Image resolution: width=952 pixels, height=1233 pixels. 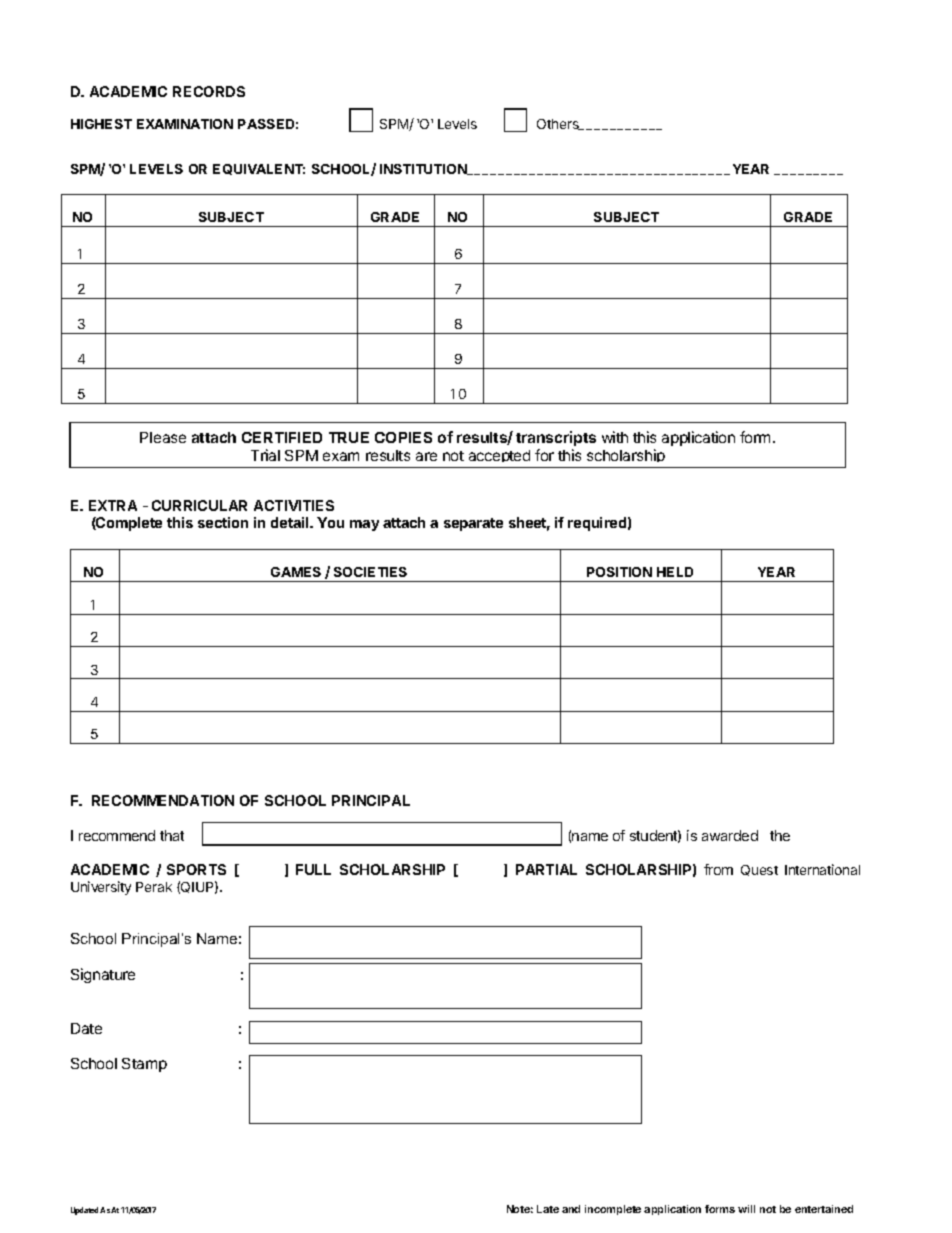 I want to click on HIGHEST, so click(x=101, y=124).
